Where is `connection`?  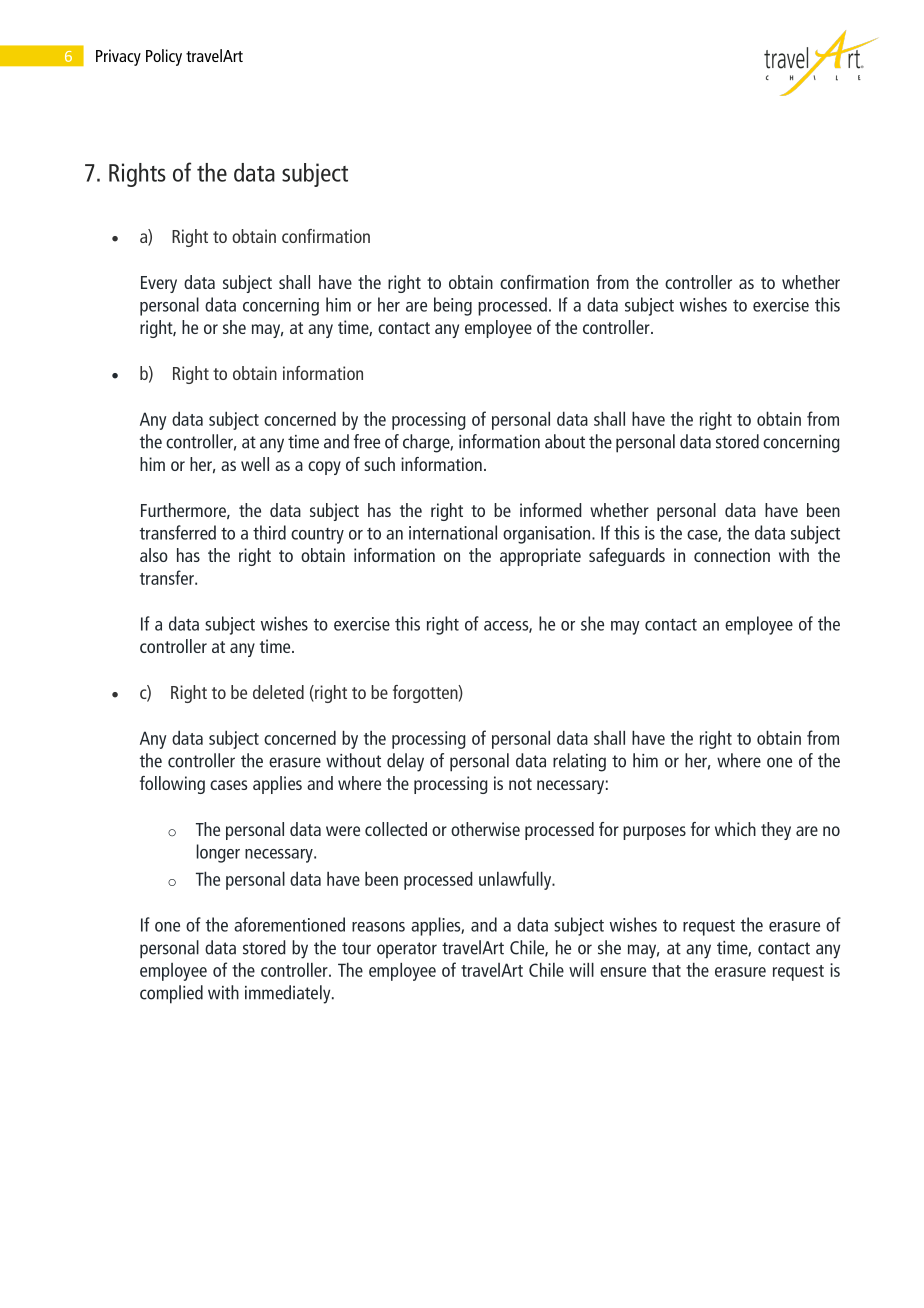 connection is located at coordinates (732, 555).
